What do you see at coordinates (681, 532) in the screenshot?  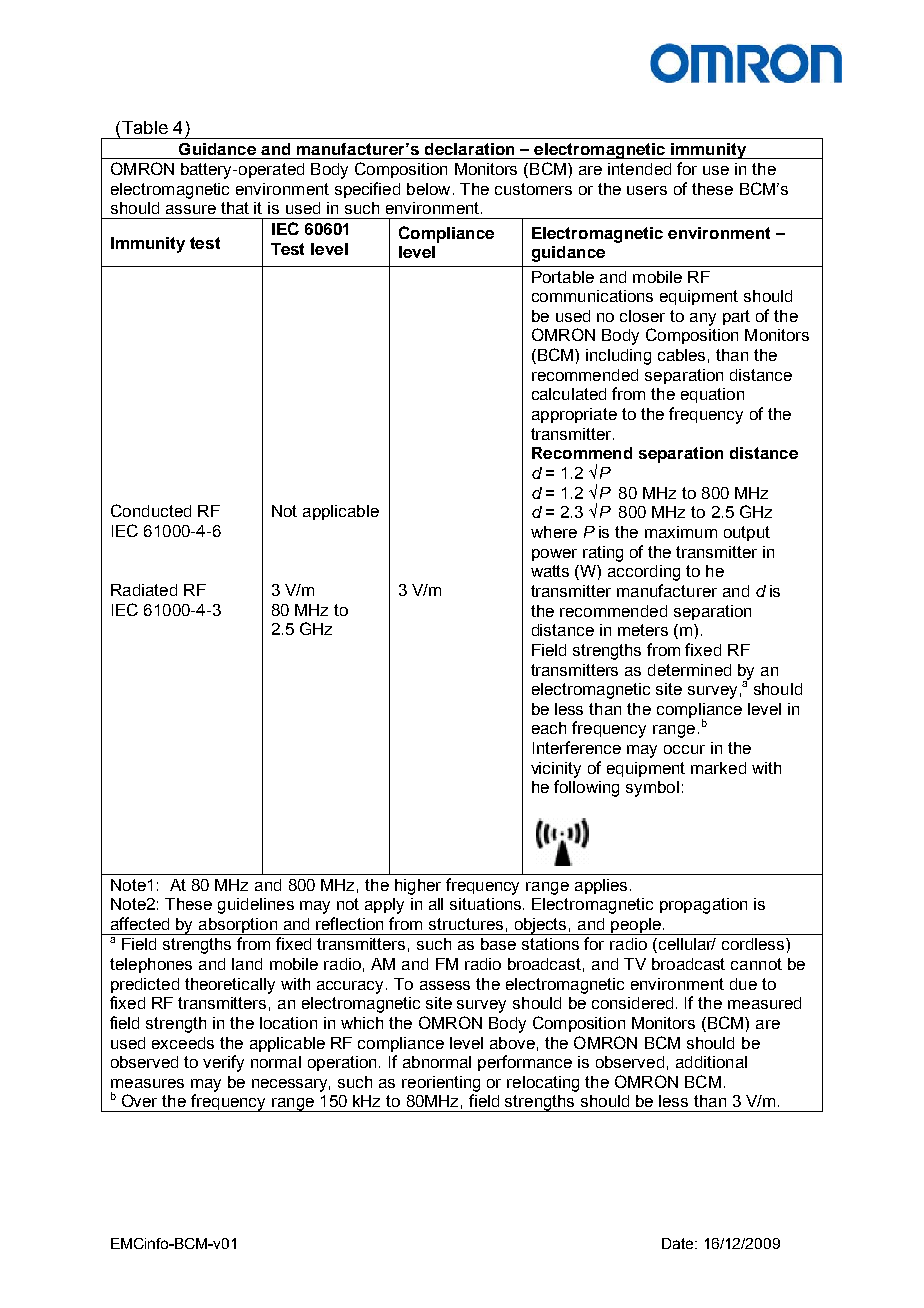 I see `maximum` at bounding box center [681, 532].
